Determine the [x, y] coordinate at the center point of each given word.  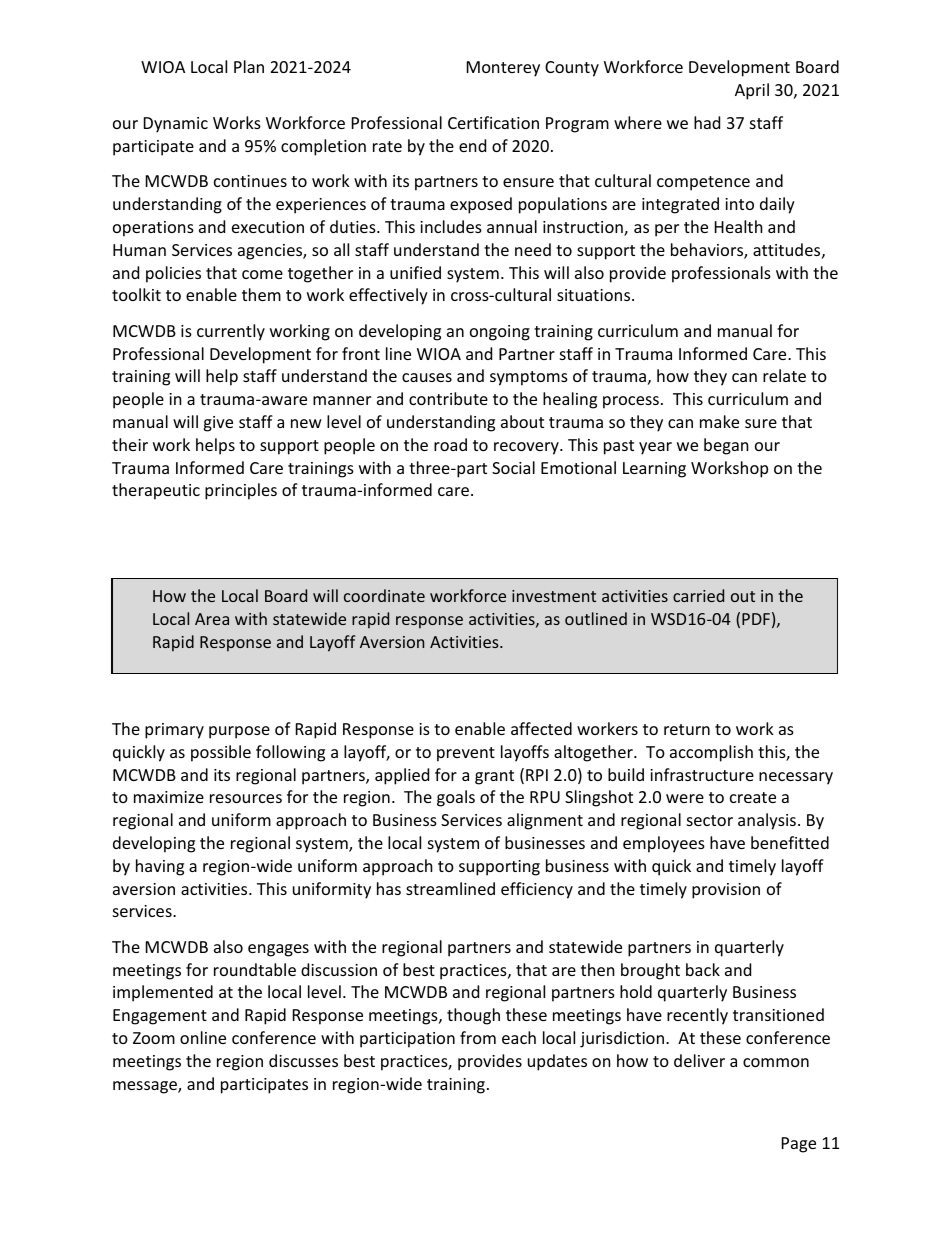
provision [726, 891]
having [160, 867]
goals [456, 798]
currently [231, 332]
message [146, 1087]
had [707, 122]
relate [784, 375]
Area [212, 619]
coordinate [384, 595]
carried [698, 595]
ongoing [500, 333]
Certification [493, 122]
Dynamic [176, 125]
